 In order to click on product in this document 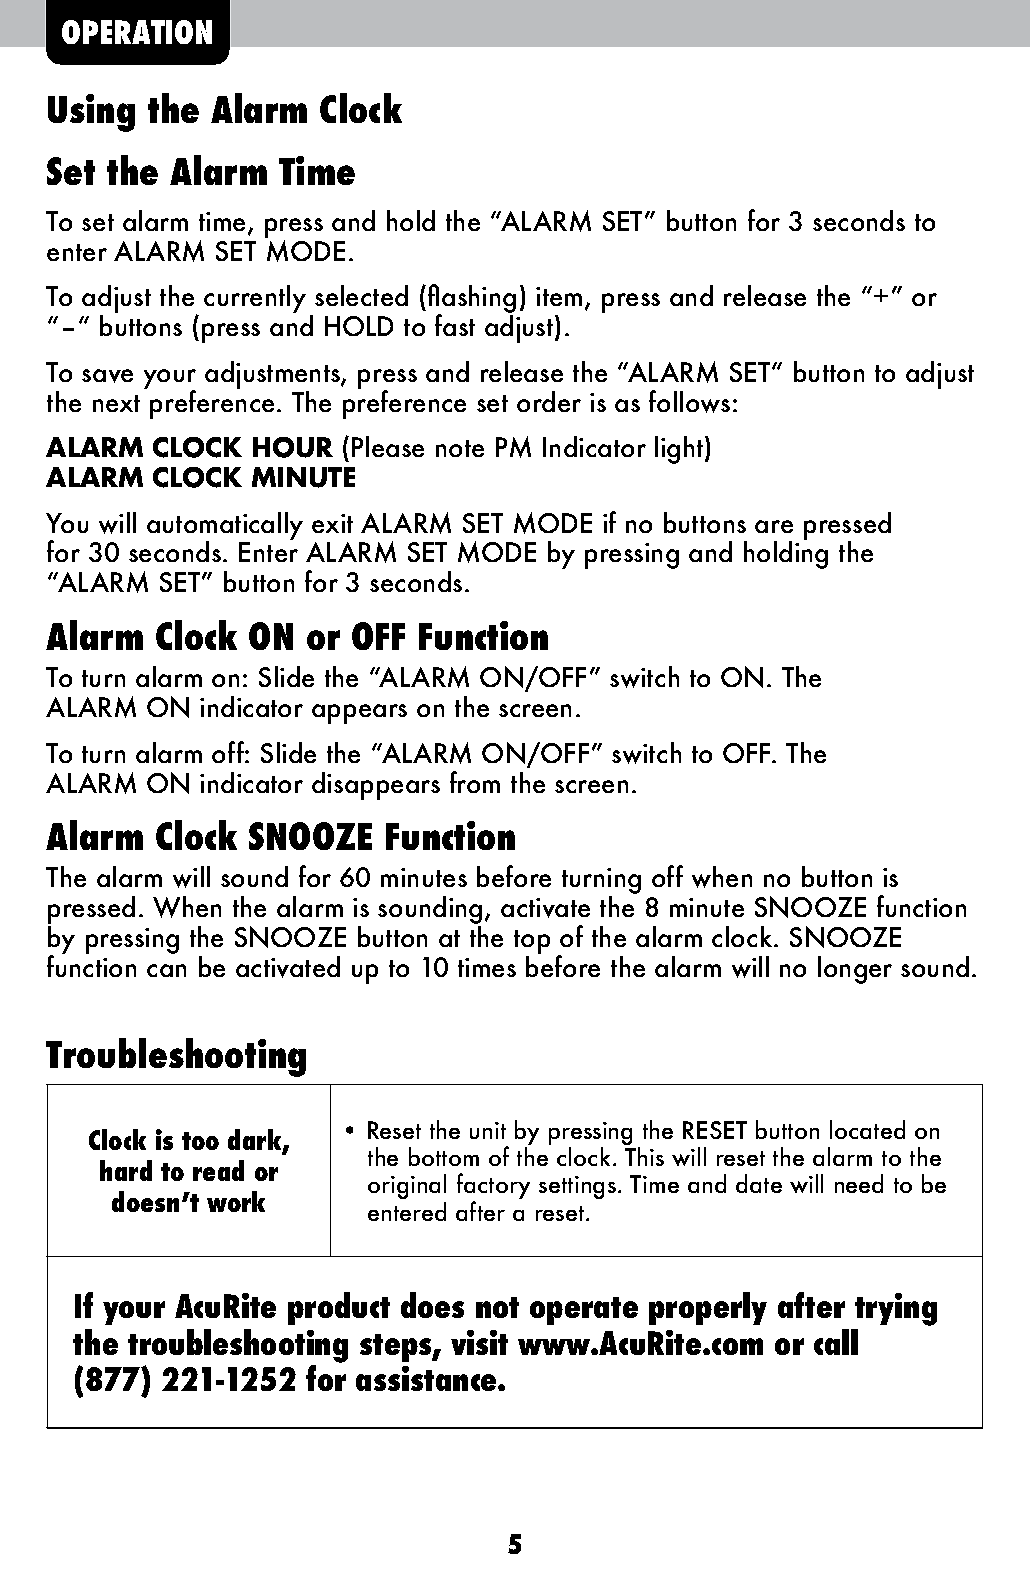, I will do `click(339, 1308)`.
